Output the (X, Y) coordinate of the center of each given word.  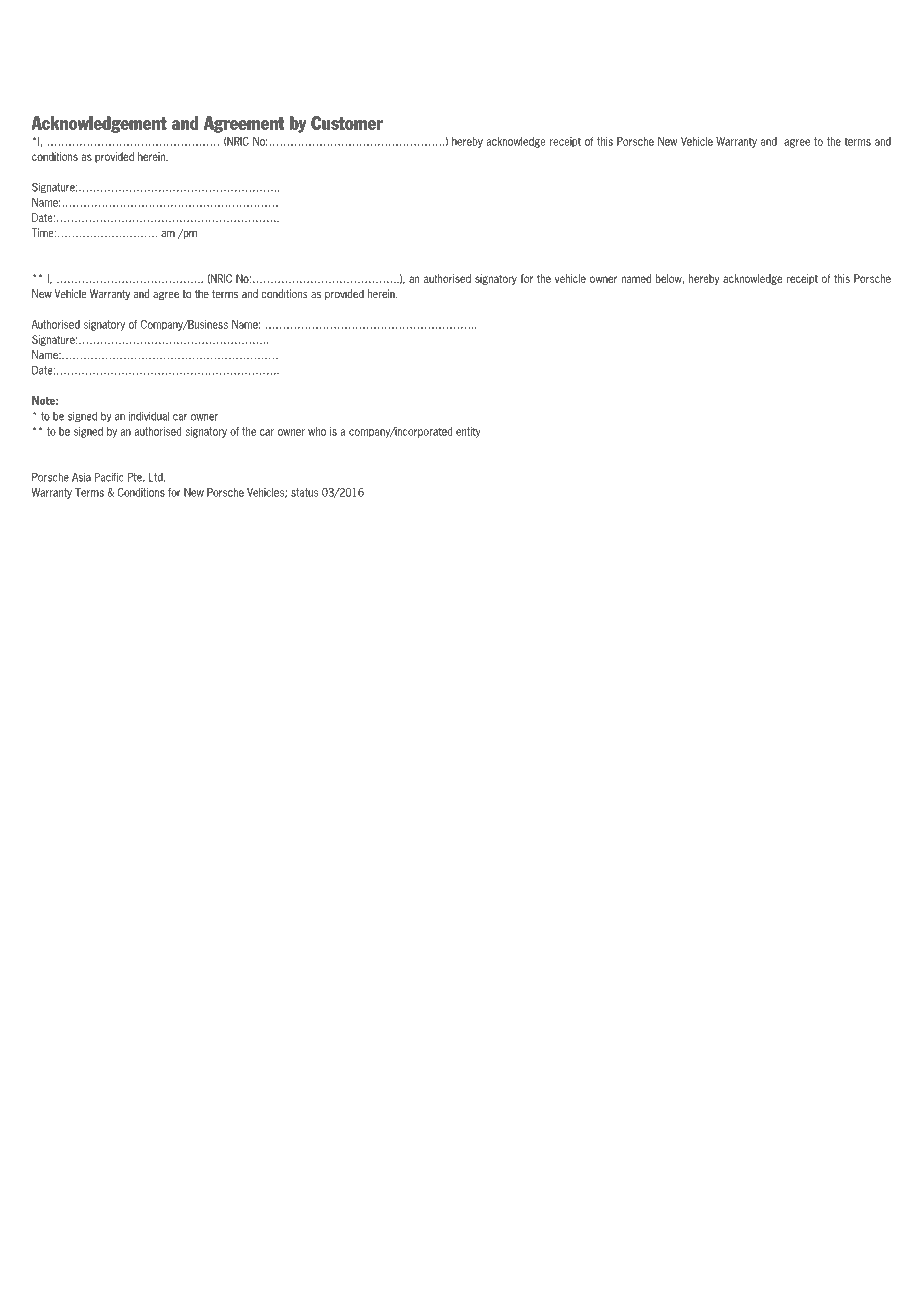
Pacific (109, 477)
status (304, 492)
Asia (81, 477)
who (317, 431)
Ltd (157, 477)
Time (44, 232)
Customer (347, 123)
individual (149, 416)
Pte (136, 477)
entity (468, 432)
